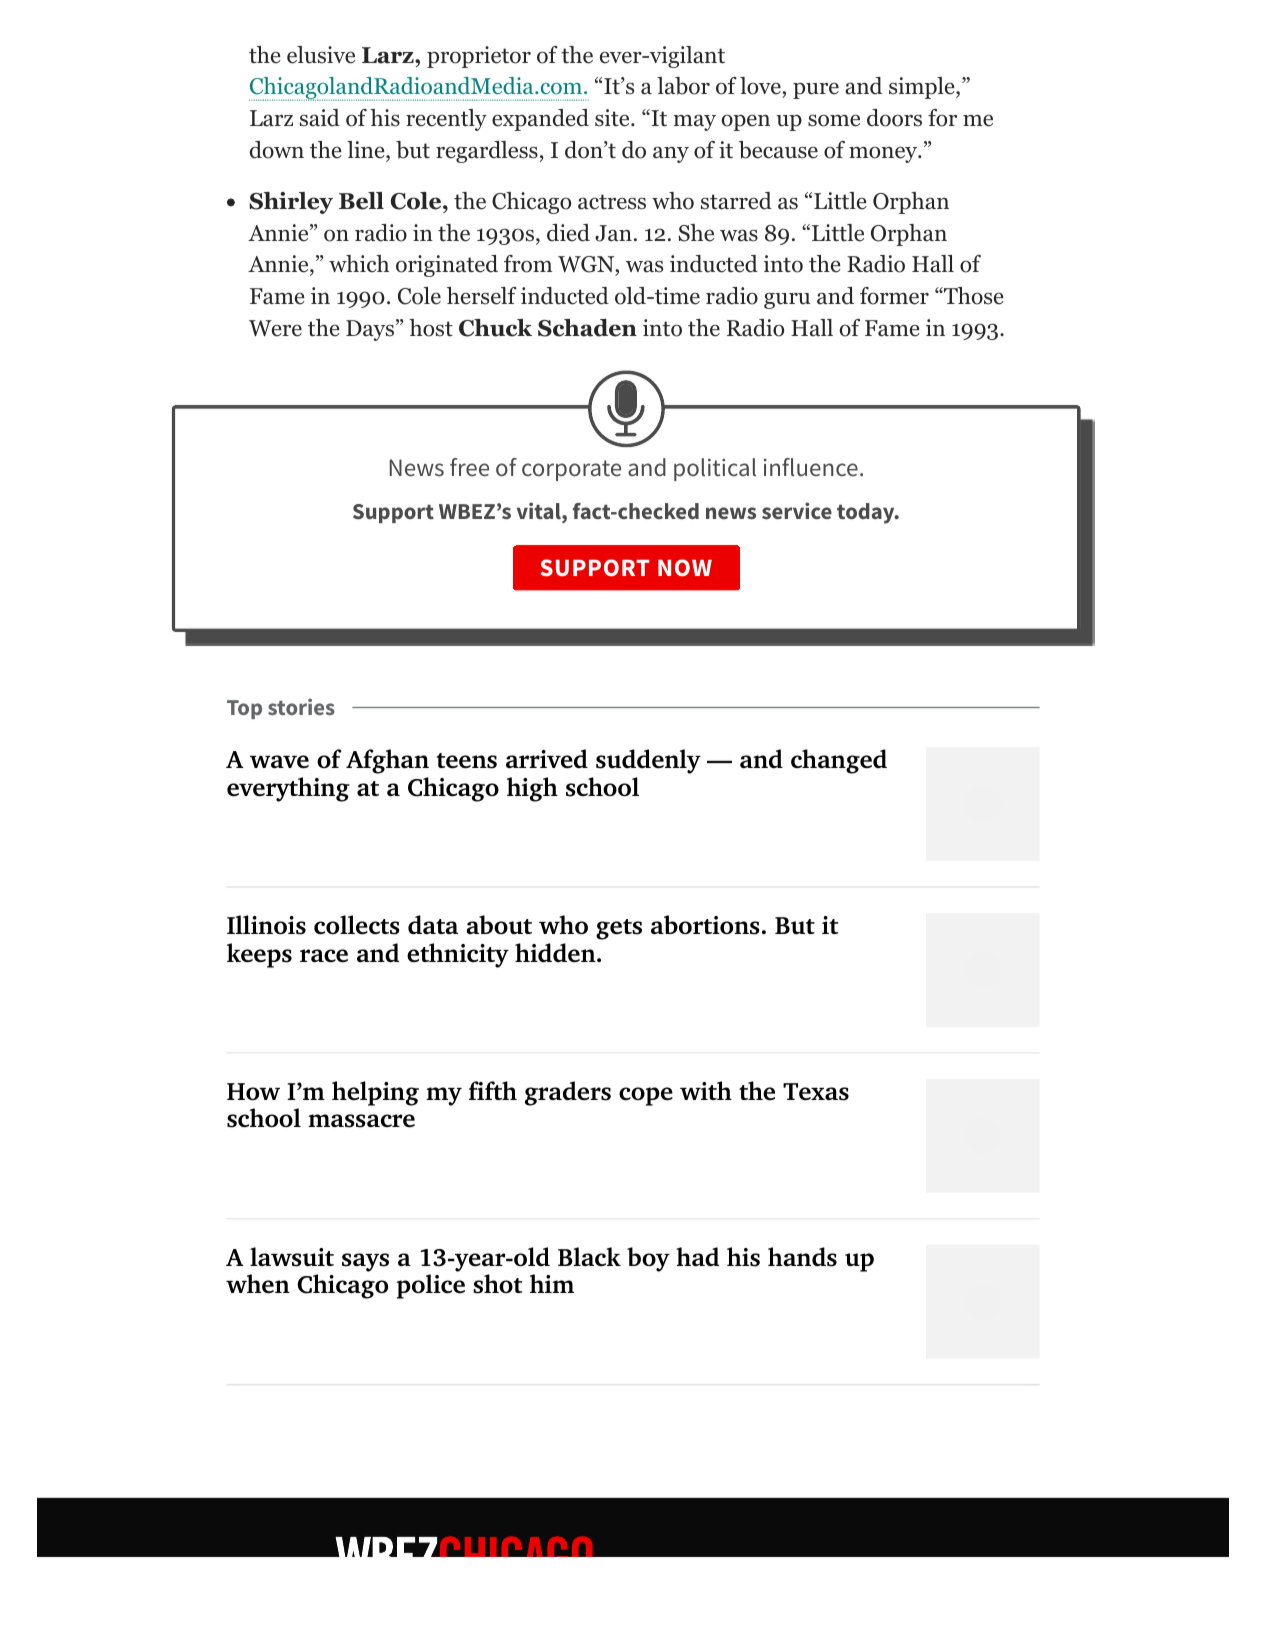 This page has width=1266, height=1639. What do you see at coordinates (320, 118) in the page?
I see `said` at bounding box center [320, 118].
